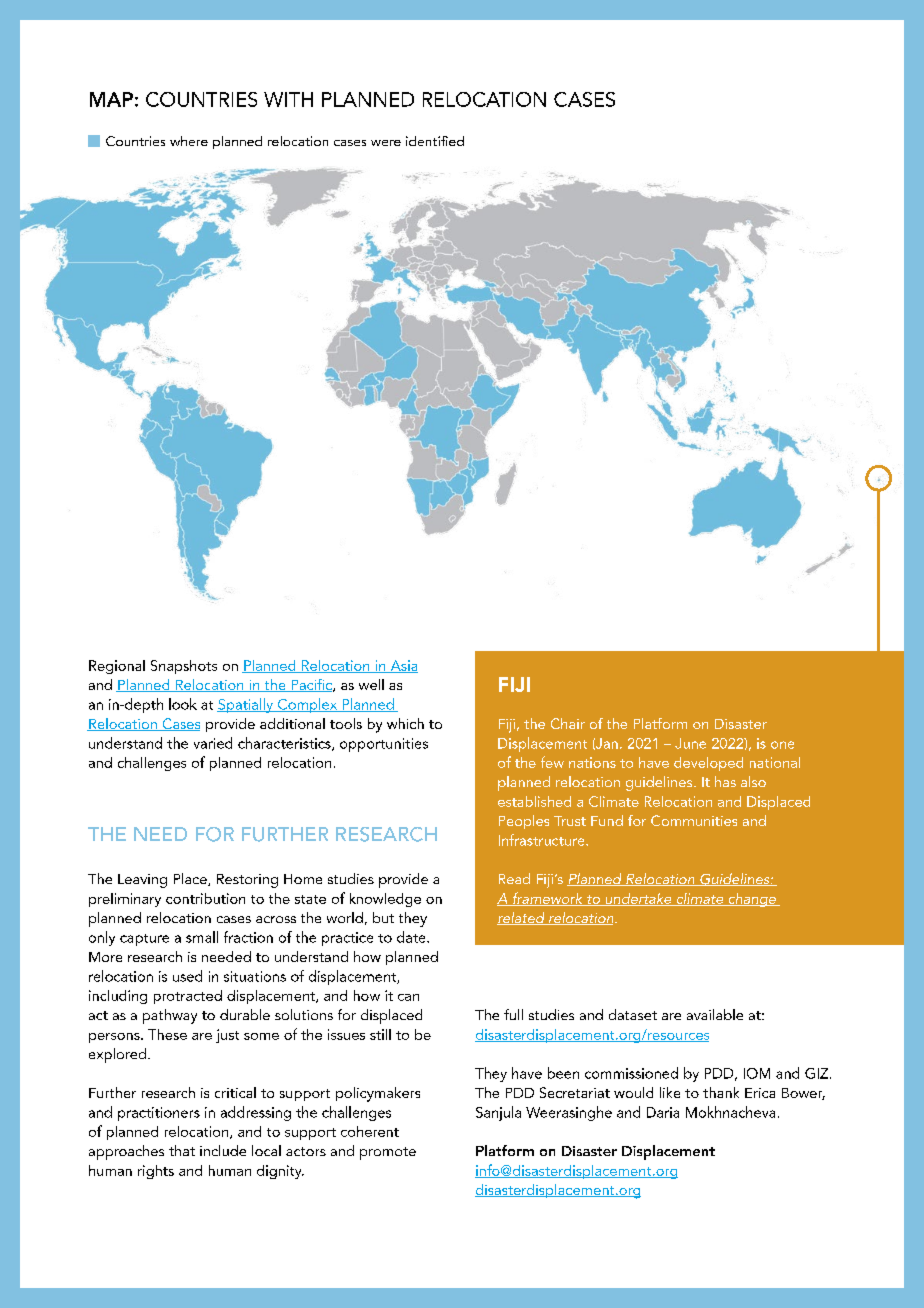 Image resolution: width=924 pixels, height=1308 pixels. What do you see at coordinates (388, 1153) in the screenshot?
I see `promote` at bounding box center [388, 1153].
